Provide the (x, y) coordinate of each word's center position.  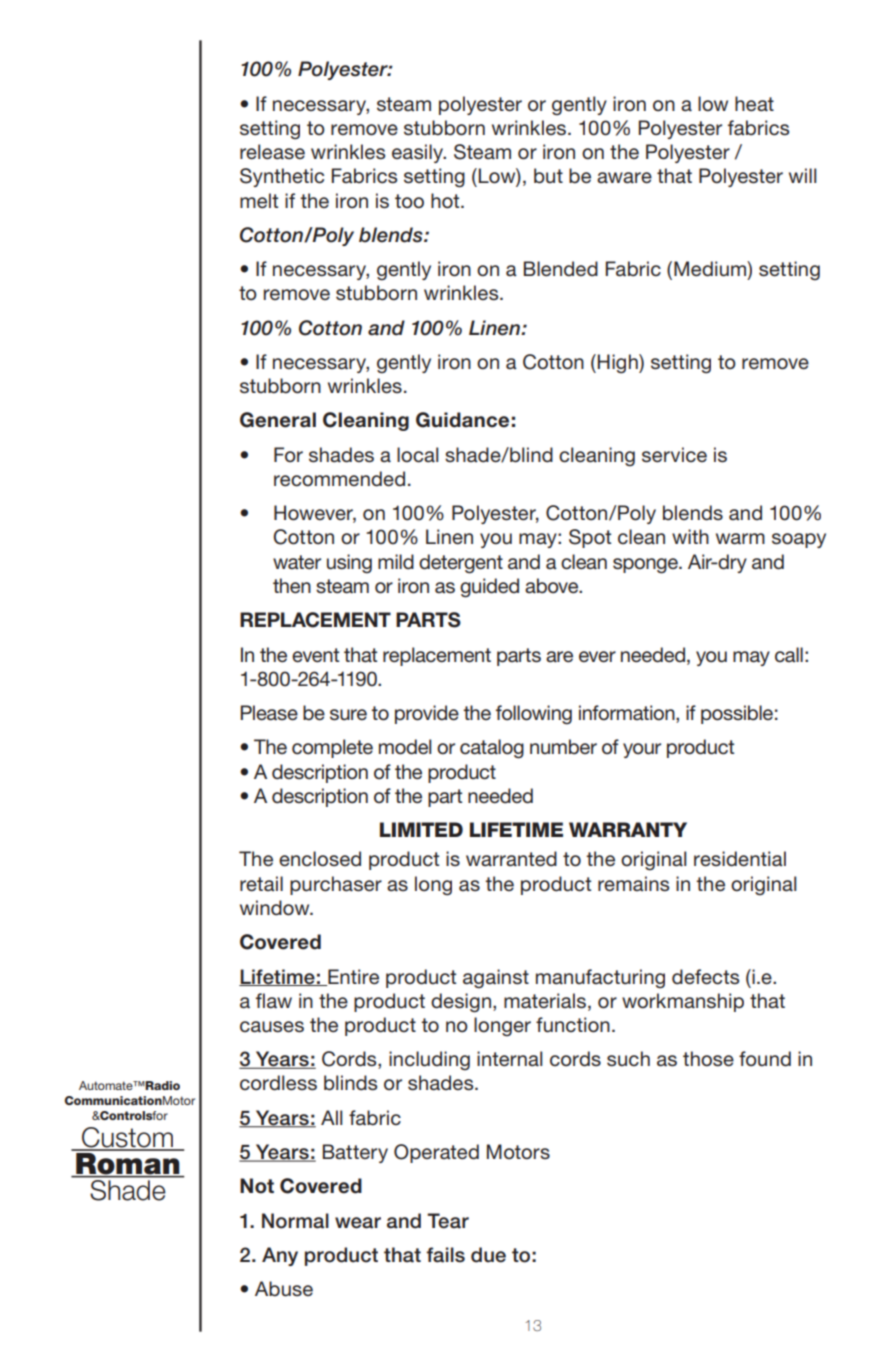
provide (427, 714)
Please (269, 713)
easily (419, 153)
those (708, 1059)
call (789, 655)
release (272, 152)
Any (280, 1256)
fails (445, 1255)
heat (754, 104)
